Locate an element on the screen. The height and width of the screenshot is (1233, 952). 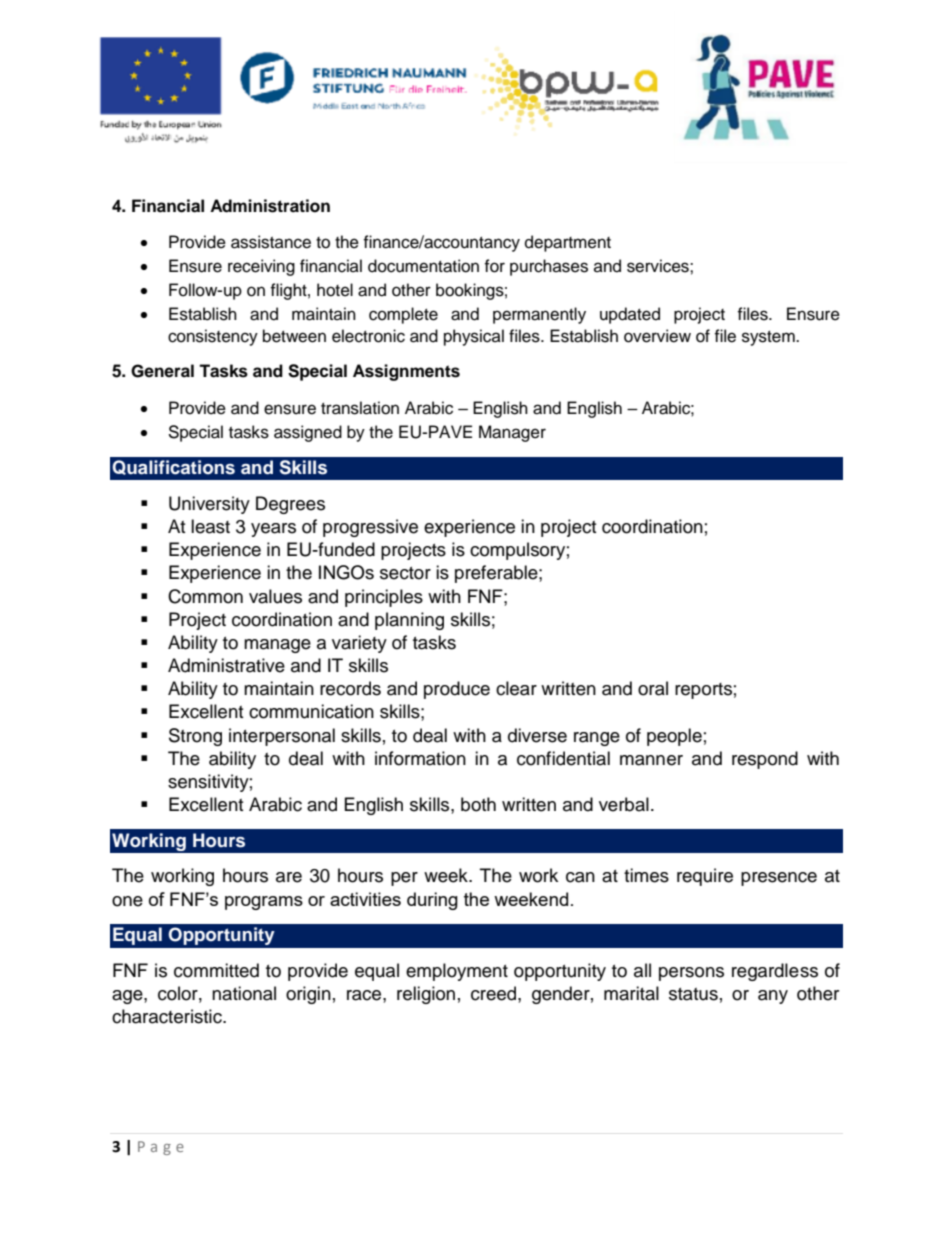
documentation is located at coordinates (423, 266).
